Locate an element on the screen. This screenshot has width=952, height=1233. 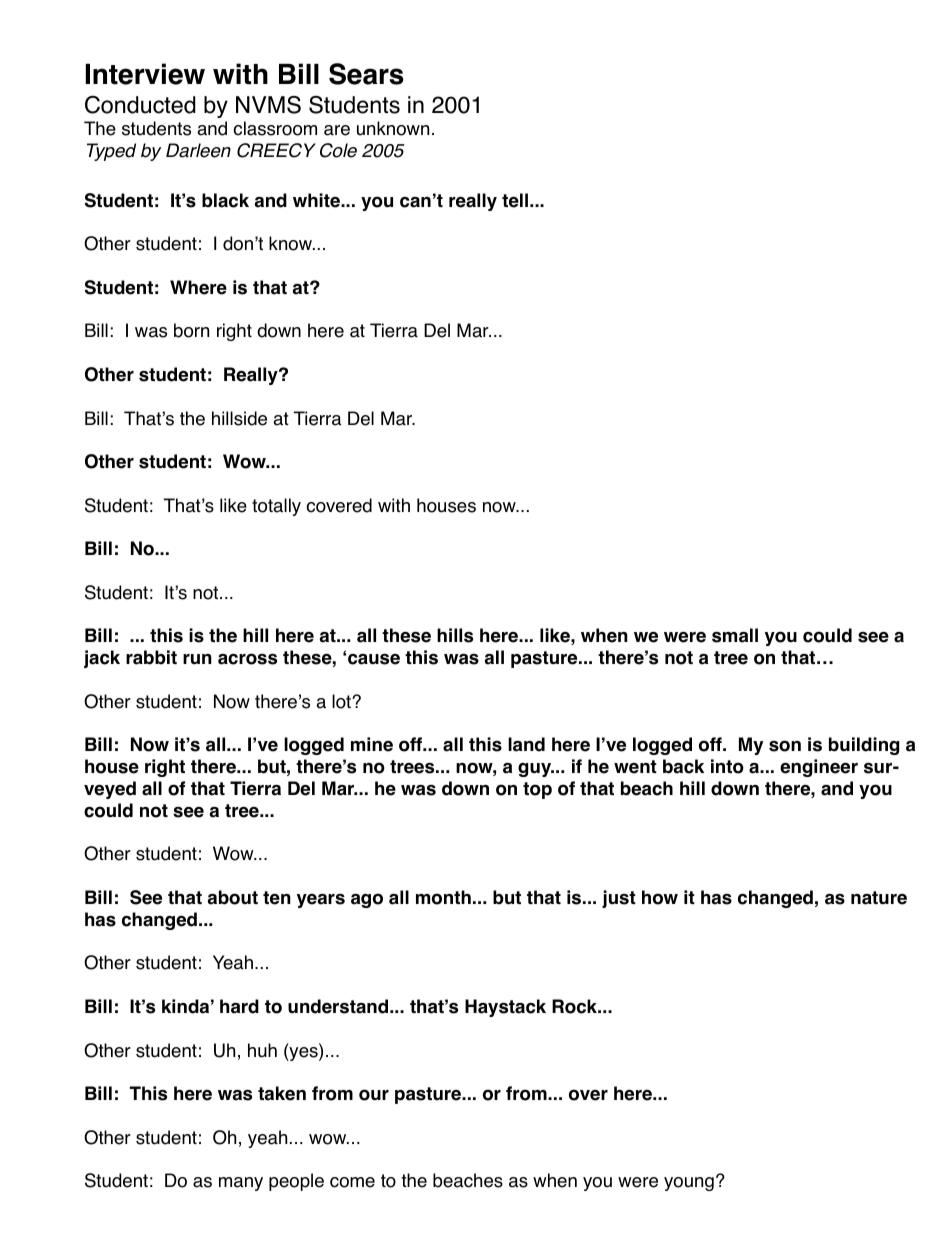
Conducted is located at coordinates (140, 105).
